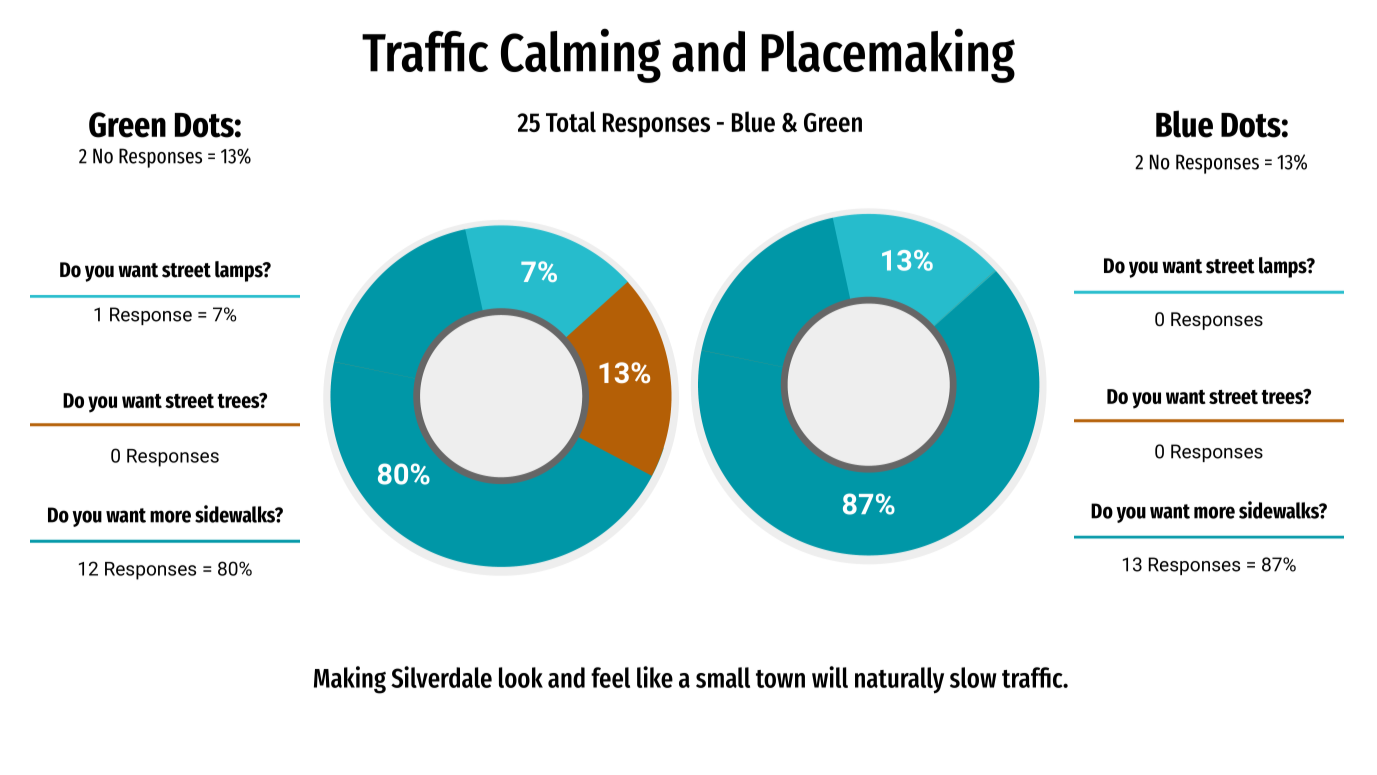 The image size is (1377, 775). I want to click on small, so click(723, 677).
